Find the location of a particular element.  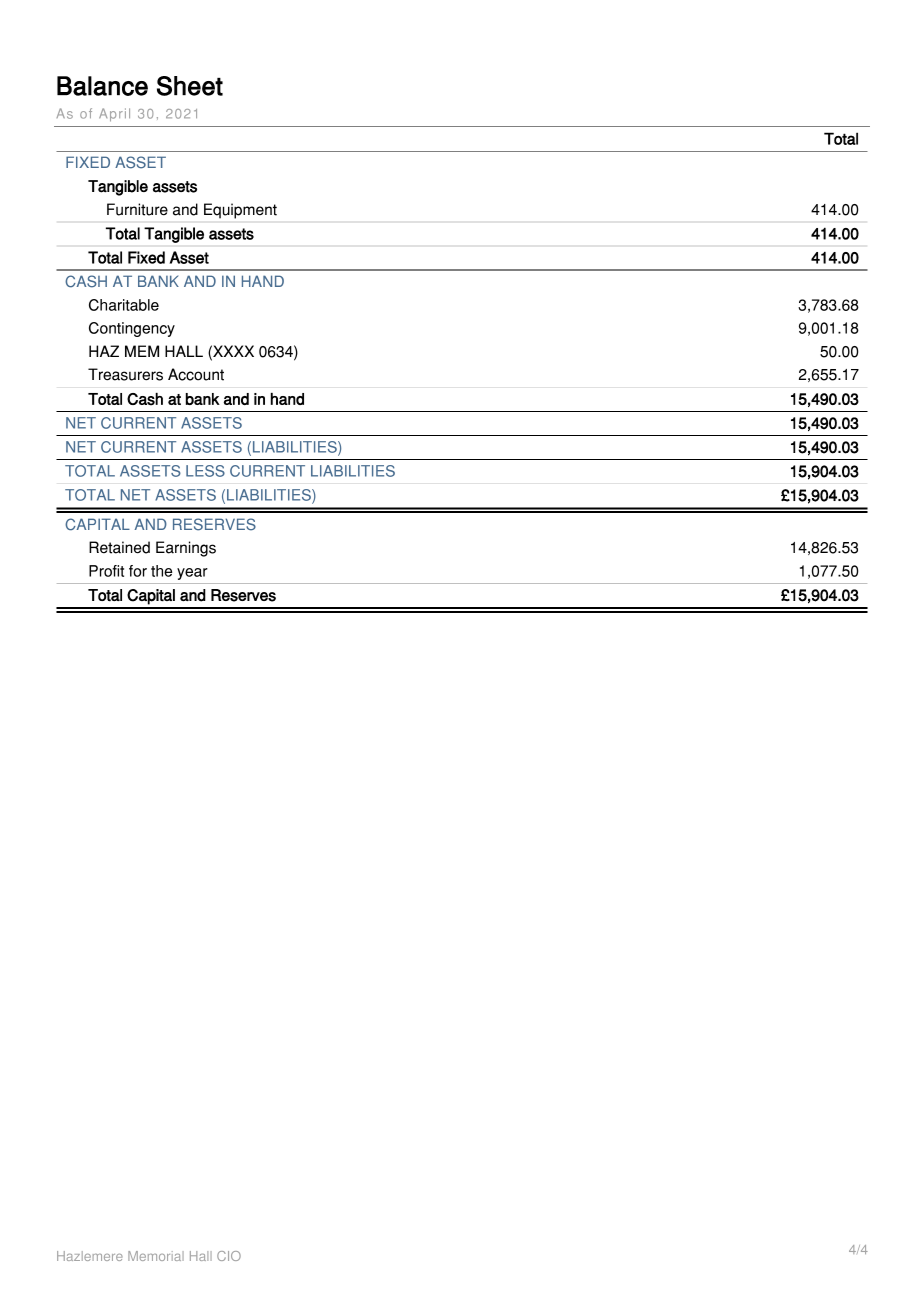

Equipment is located at coordinates (240, 211).
